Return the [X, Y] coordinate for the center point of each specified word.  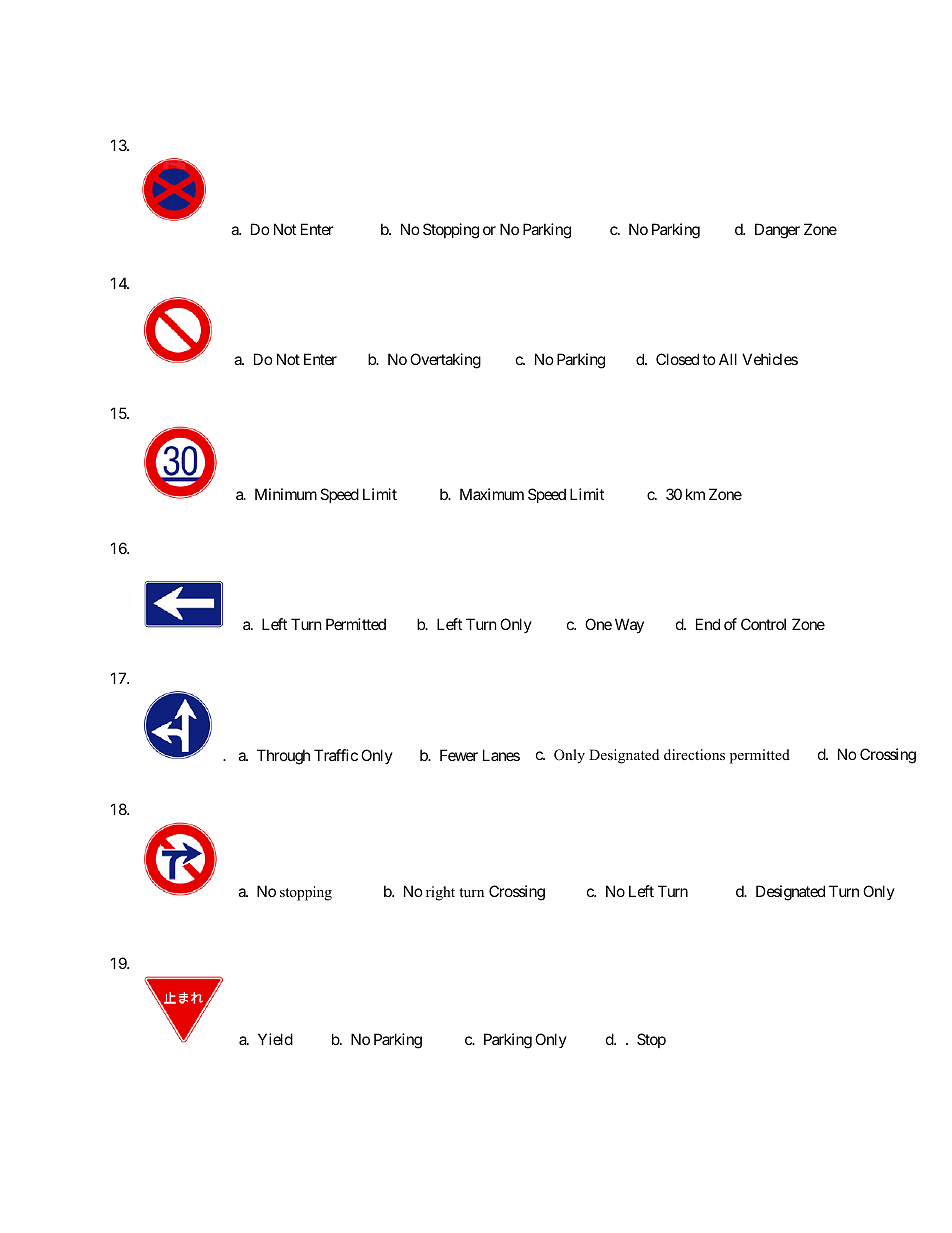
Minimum [286, 494]
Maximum [492, 494]
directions [694, 754]
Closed [677, 359]
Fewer [459, 755]
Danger [777, 231]
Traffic [336, 755]
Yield [275, 1039]
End [708, 624]
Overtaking [445, 361]
